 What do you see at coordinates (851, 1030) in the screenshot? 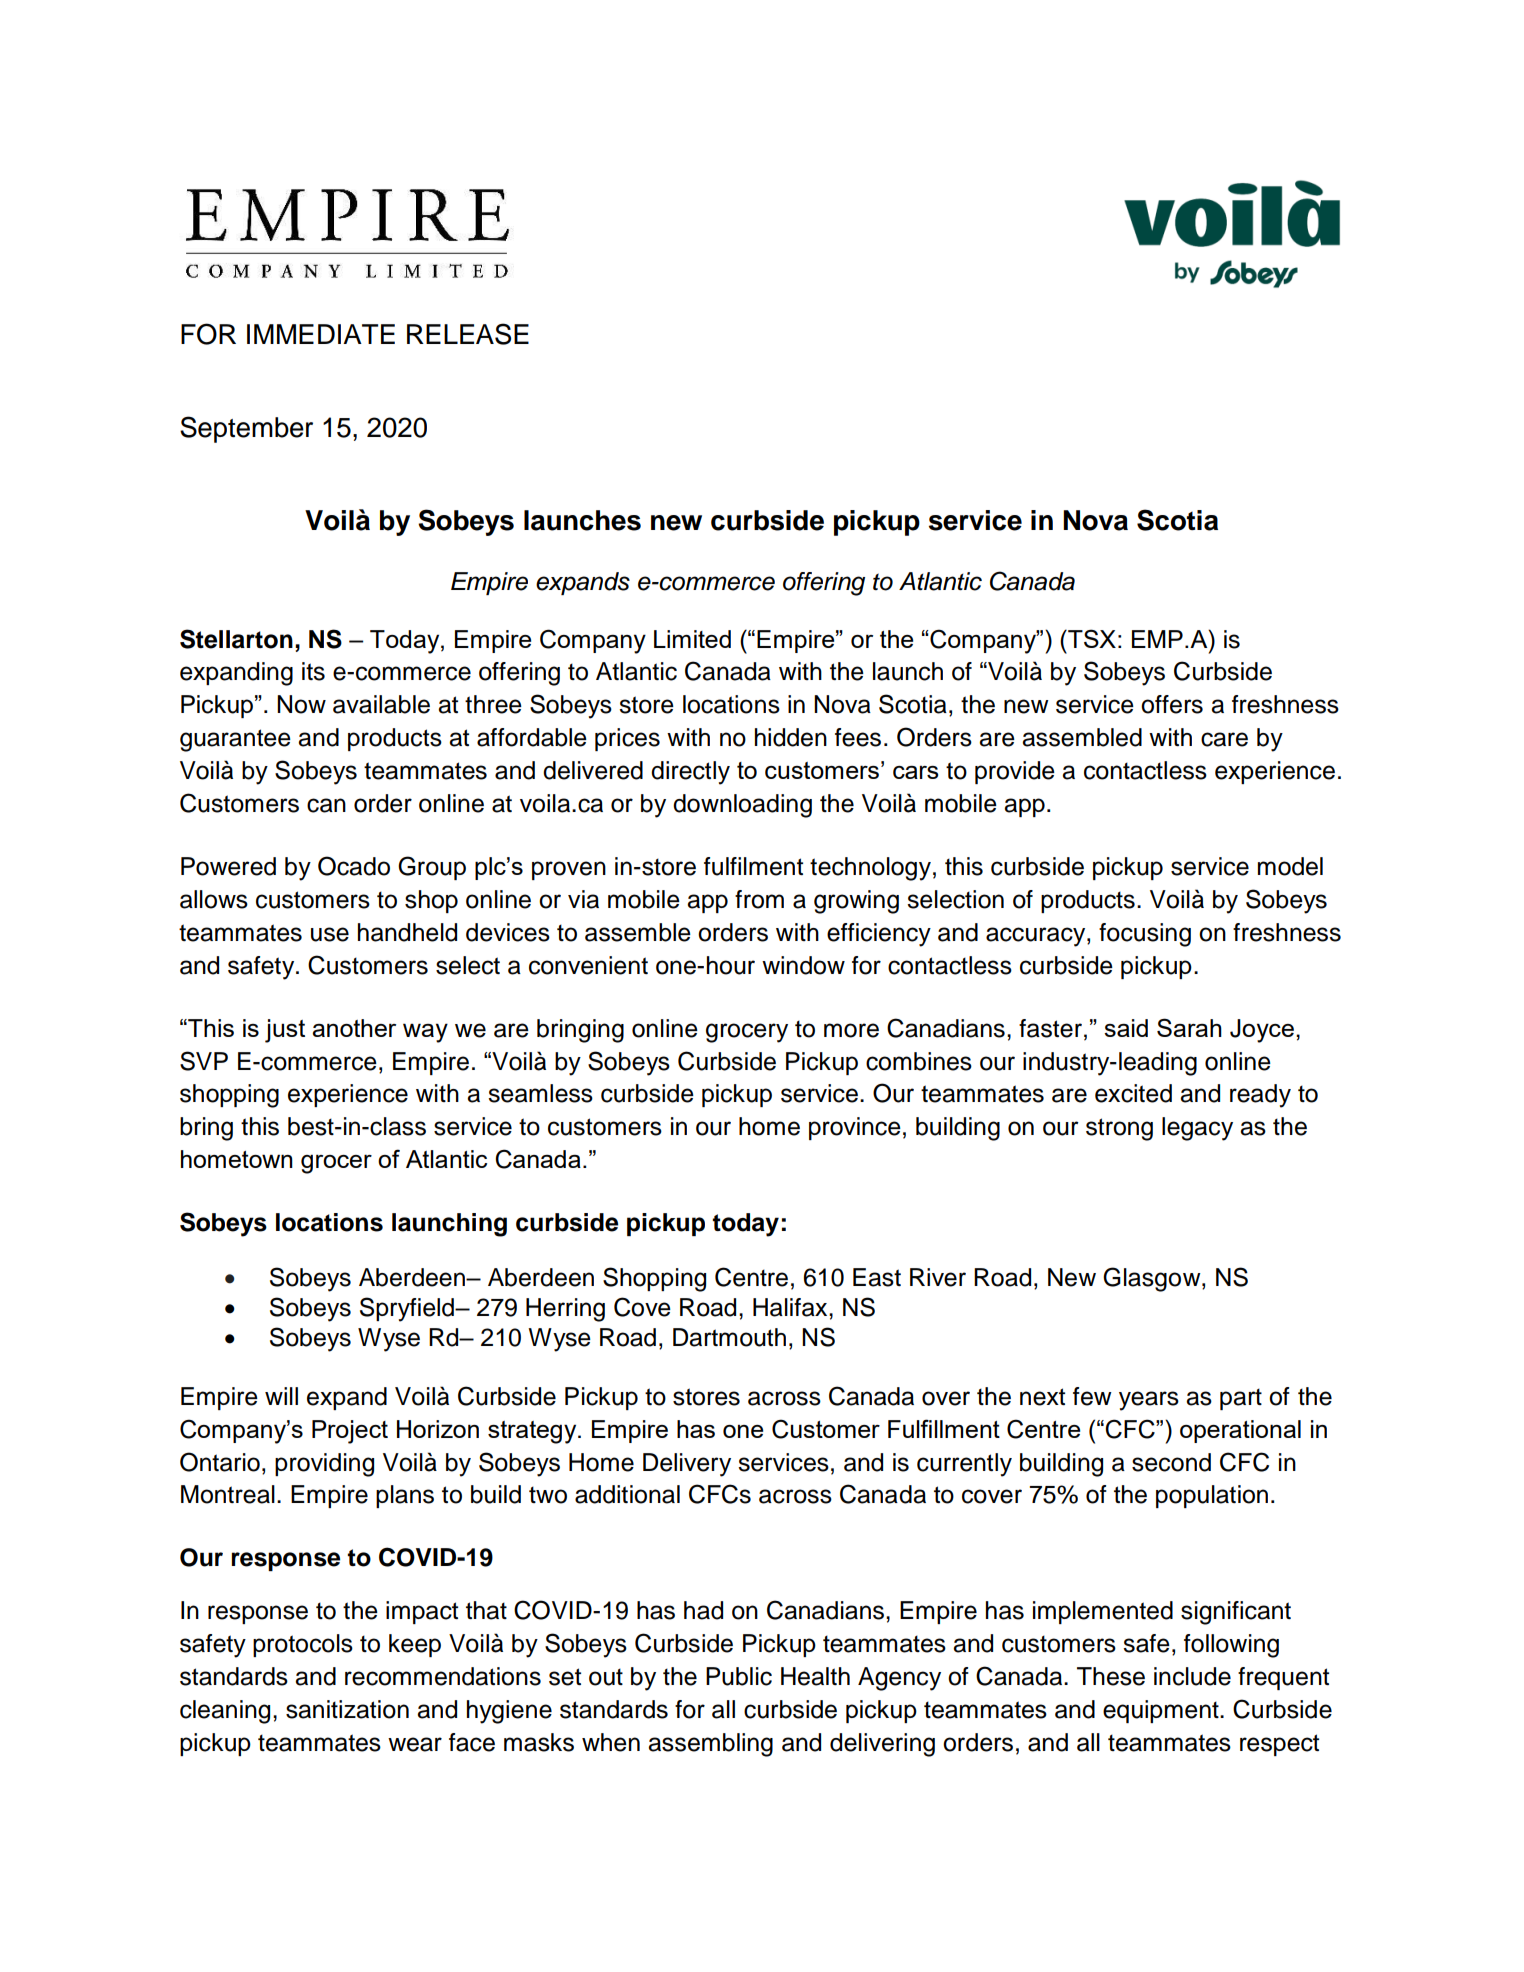
I see `more` at bounding box center [851, 1030].
